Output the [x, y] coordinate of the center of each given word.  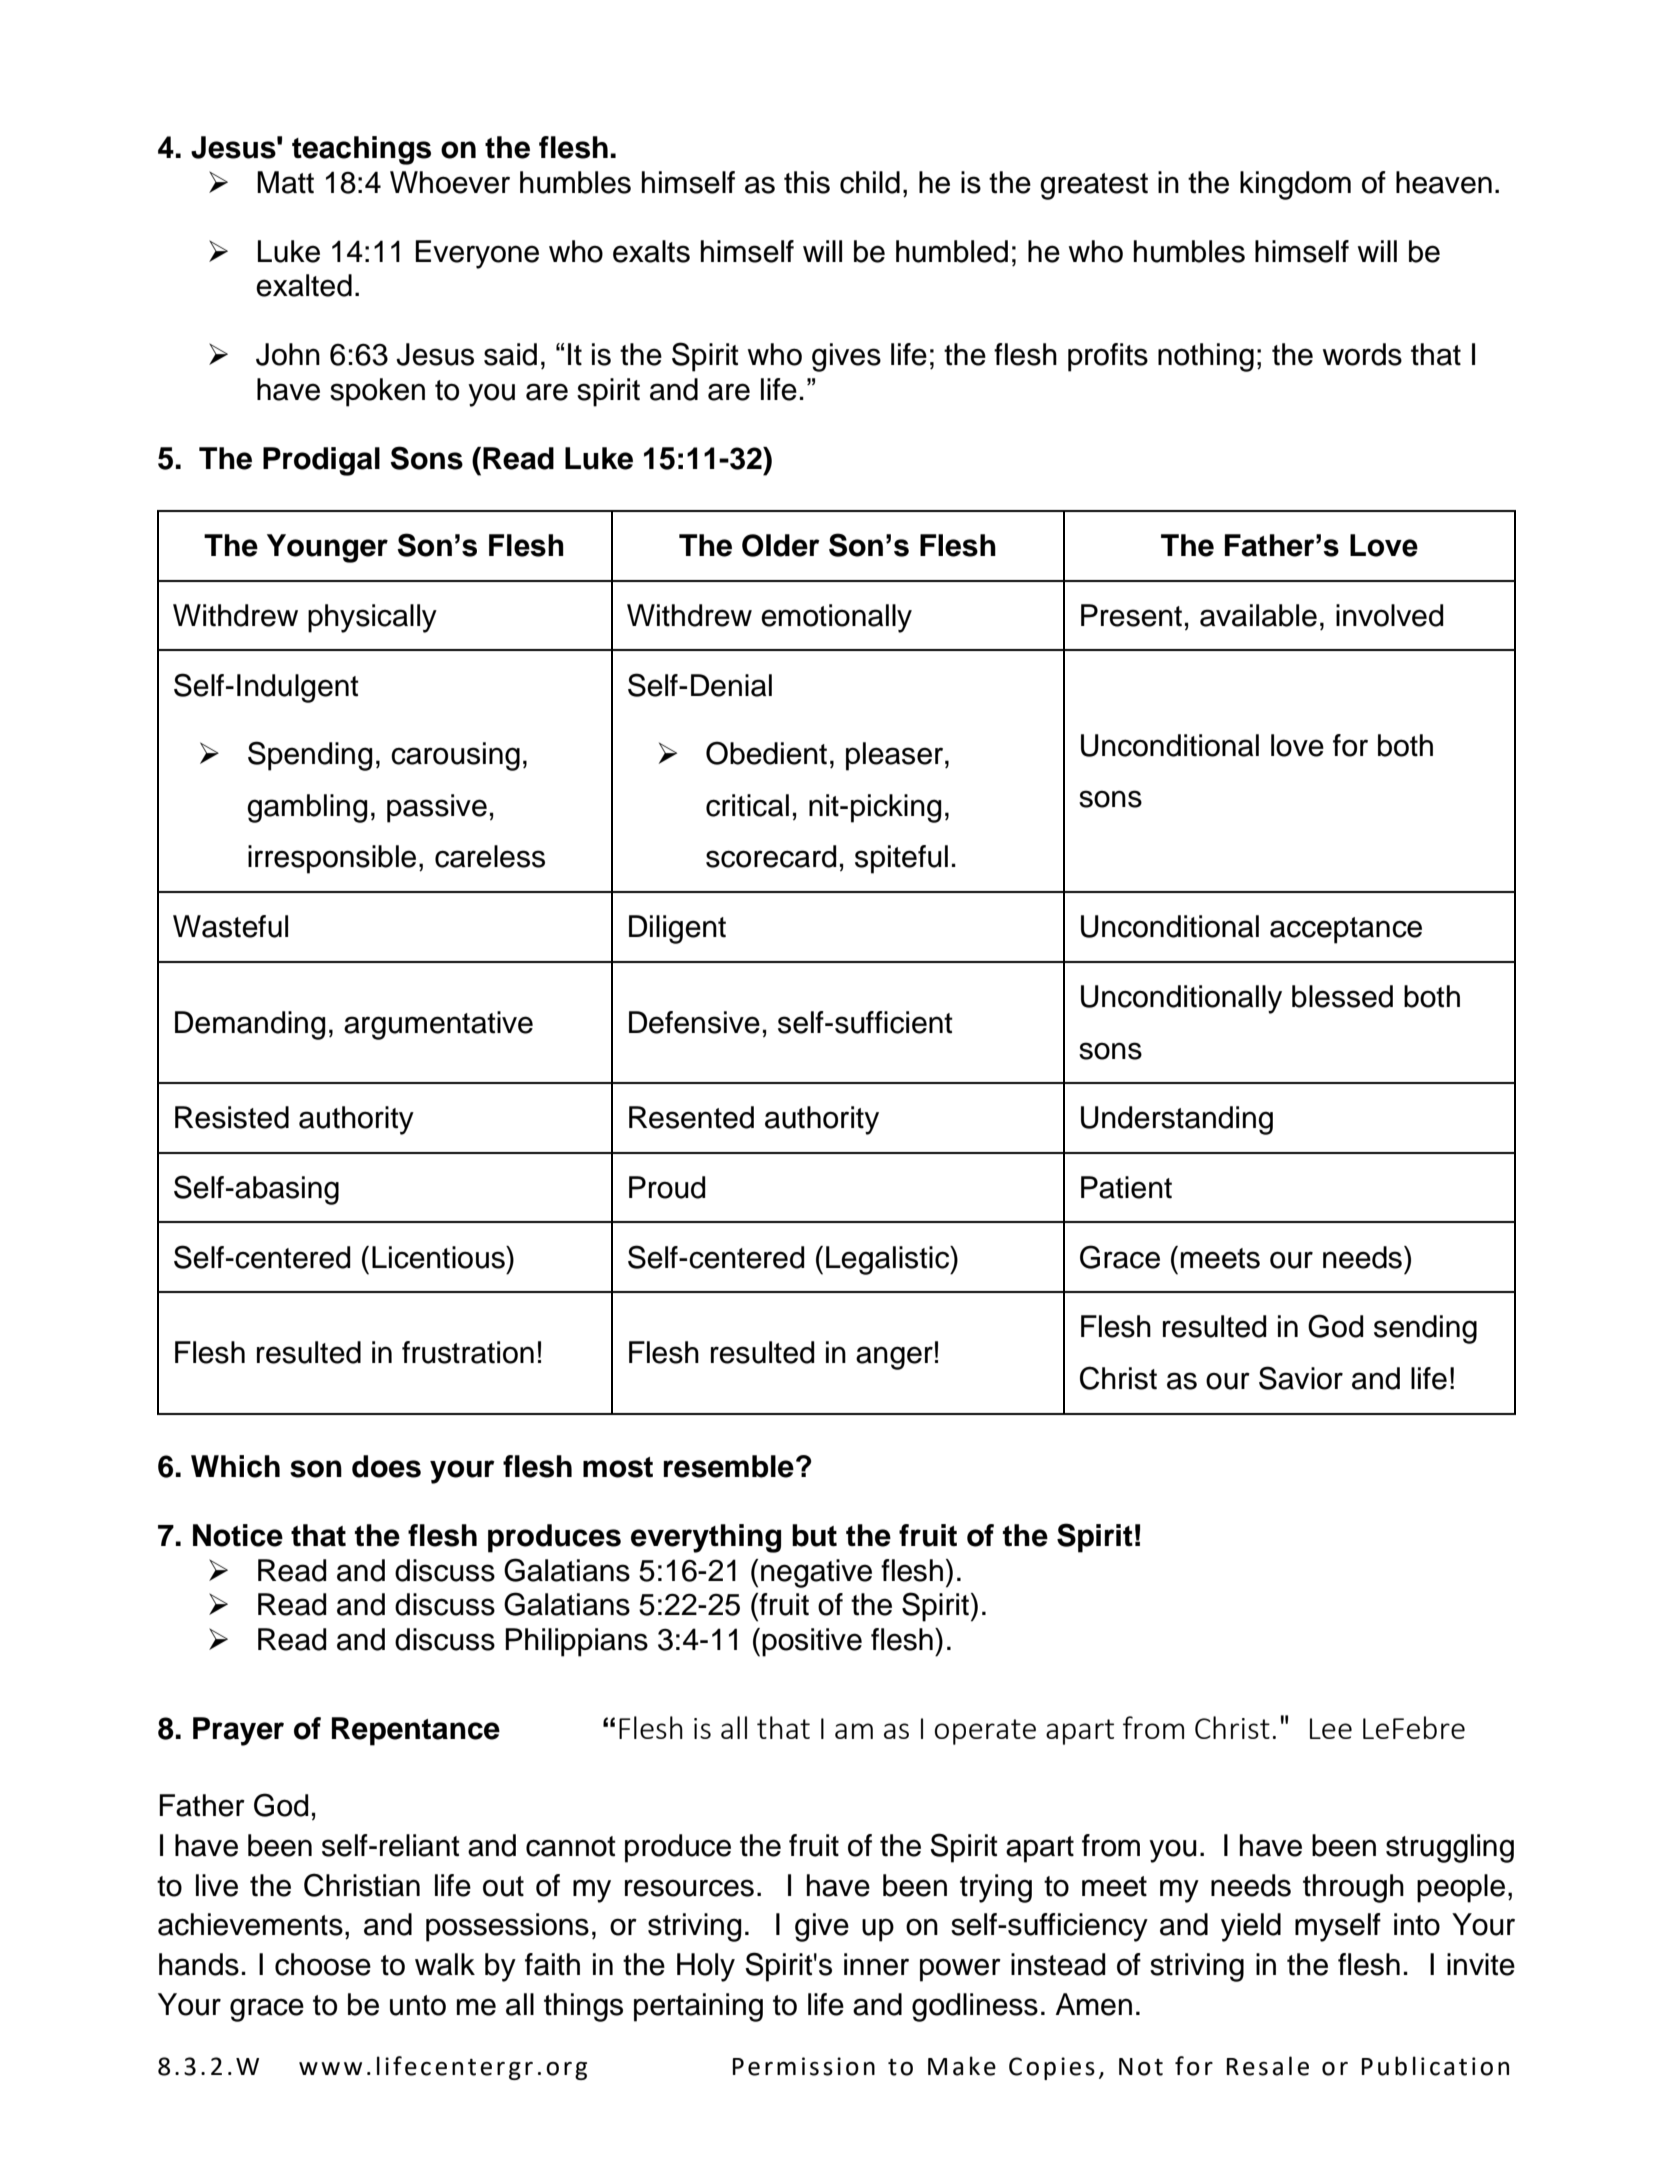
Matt [285, 182]
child [870, 182]
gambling [307, 808]
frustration [468, 1352]
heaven [1444, 182]
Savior [1301, 1378]
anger [894, 1358]
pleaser [896, 756]
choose [323, 1964]
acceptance [1346, 930]
